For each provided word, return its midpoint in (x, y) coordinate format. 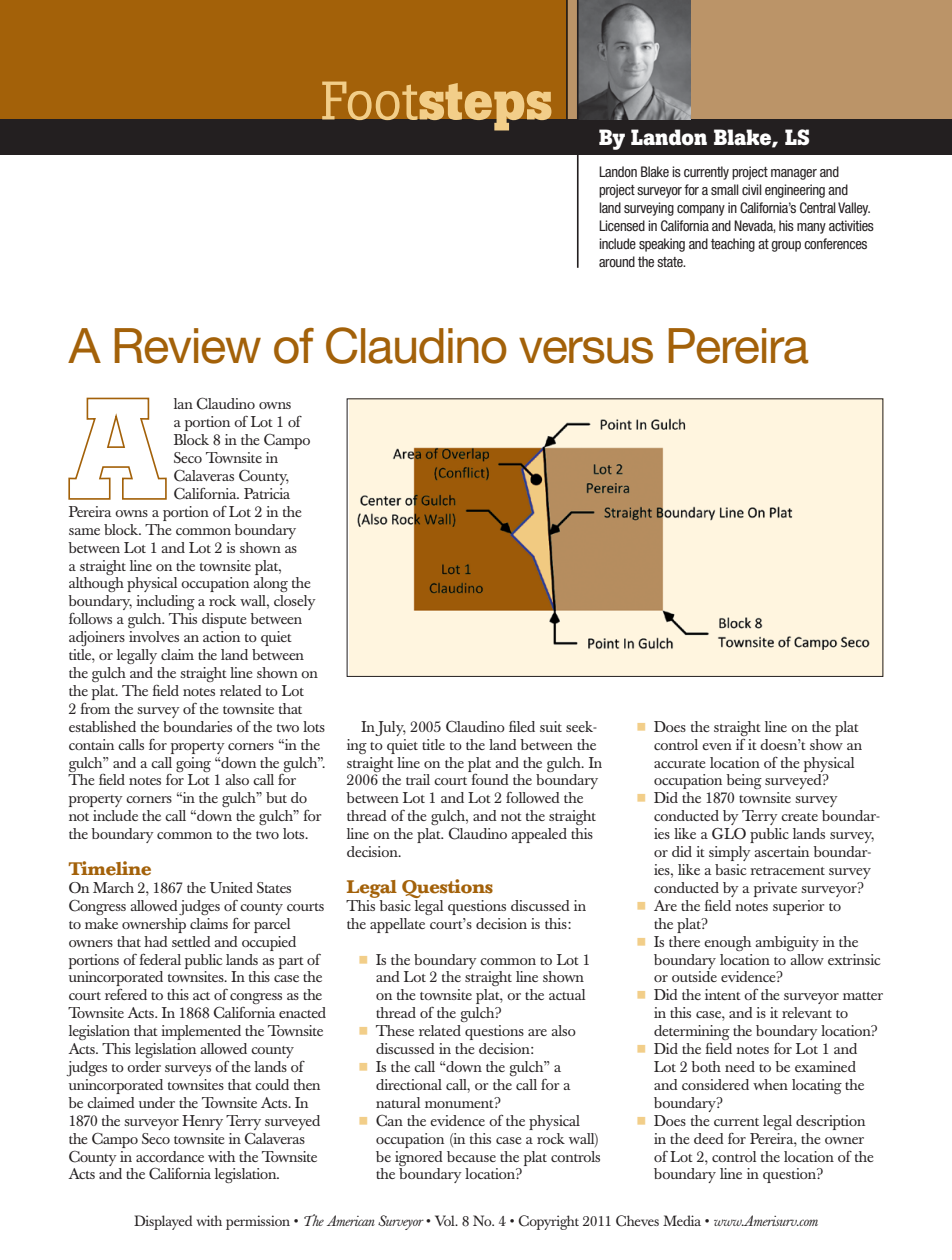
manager (794, 174)
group (786, 246)
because (471, 1156)
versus (586, 350)
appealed (539, 835)
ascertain (781, 851)
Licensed (622, 225)
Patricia (267, 493)
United (231, 888)
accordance (170, 1156)
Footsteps (437, 106)
